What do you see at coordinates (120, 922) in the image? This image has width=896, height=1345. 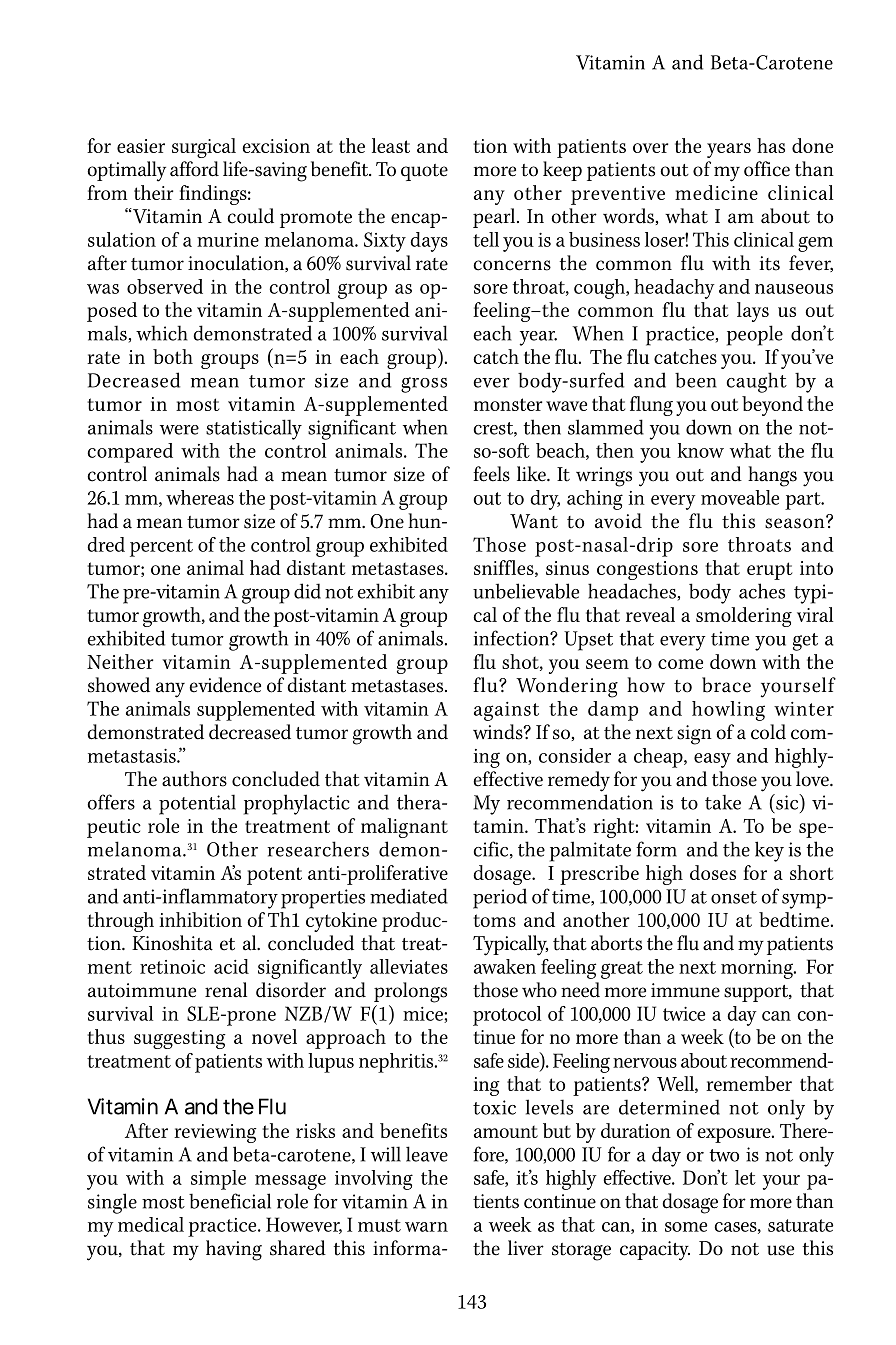 I see `through` at bounding box center [120, 922].
